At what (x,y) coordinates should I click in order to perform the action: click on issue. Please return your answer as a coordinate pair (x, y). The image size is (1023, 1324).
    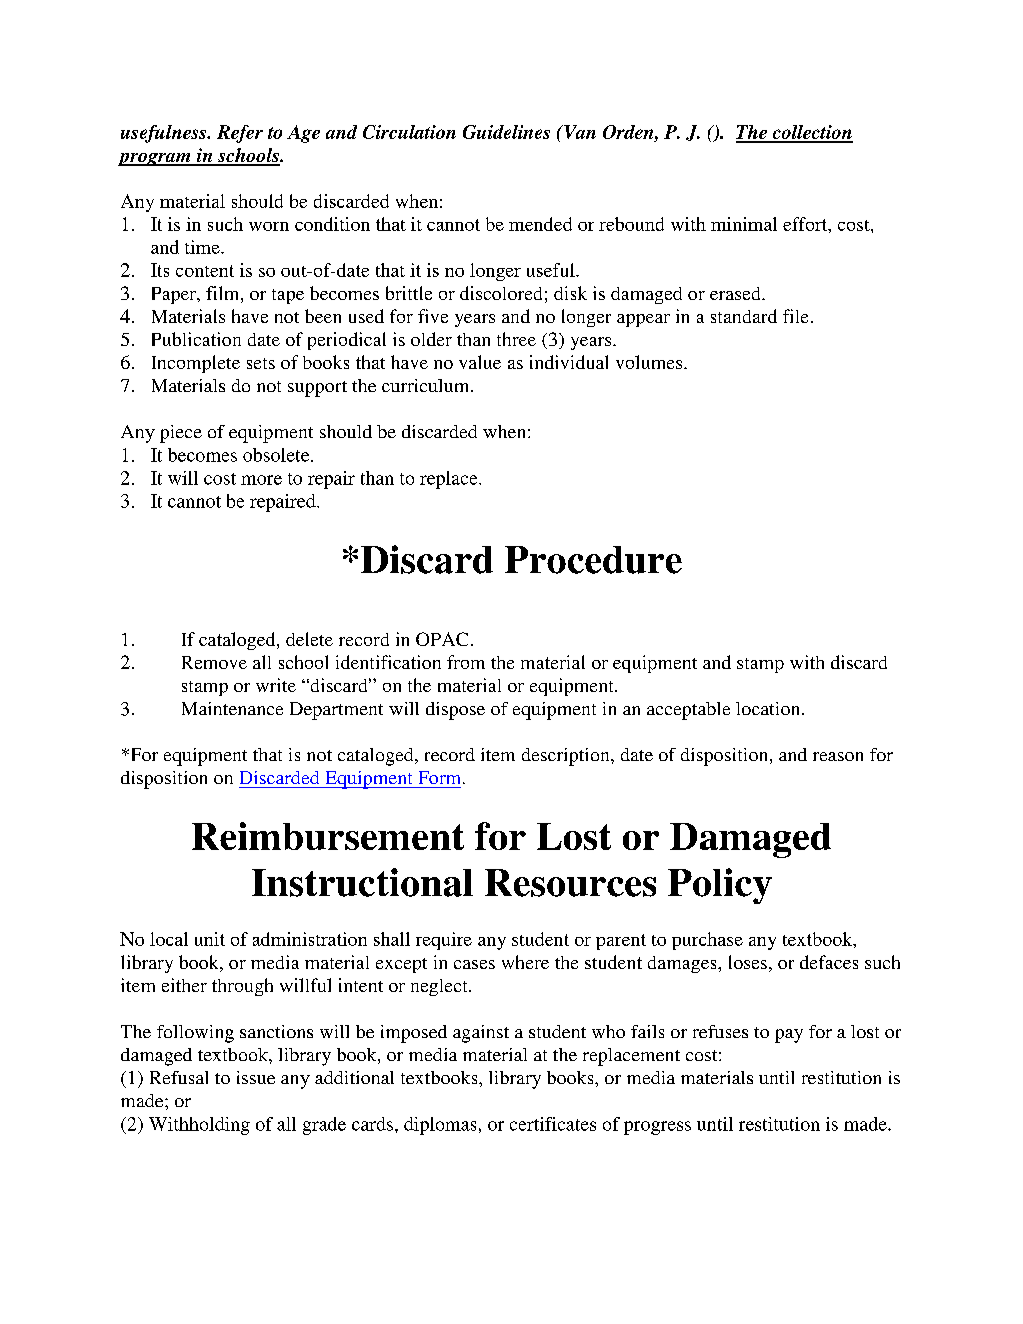
    Looking at the image, I should click on (256, 1077).
